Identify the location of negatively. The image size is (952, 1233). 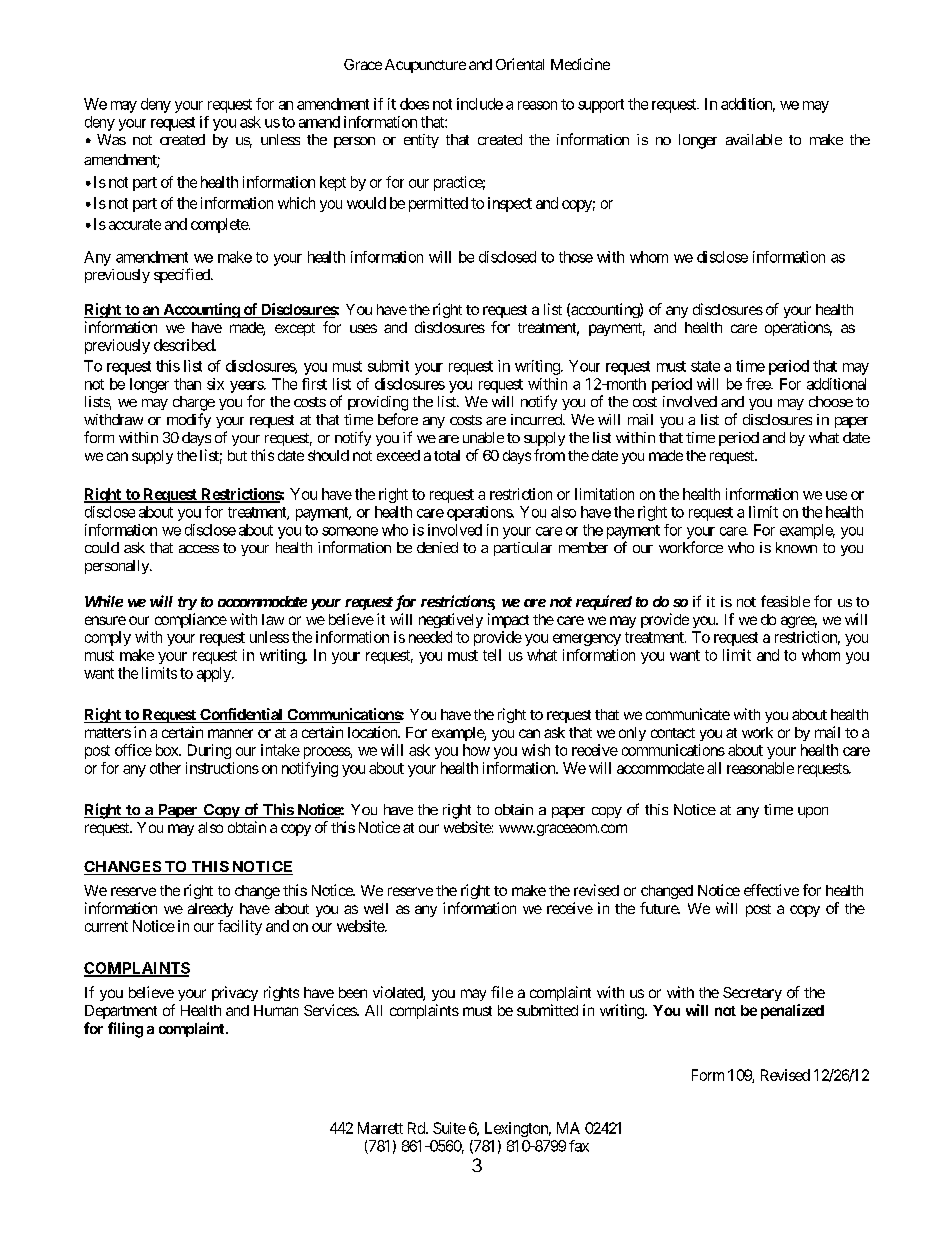
(451, 620).
